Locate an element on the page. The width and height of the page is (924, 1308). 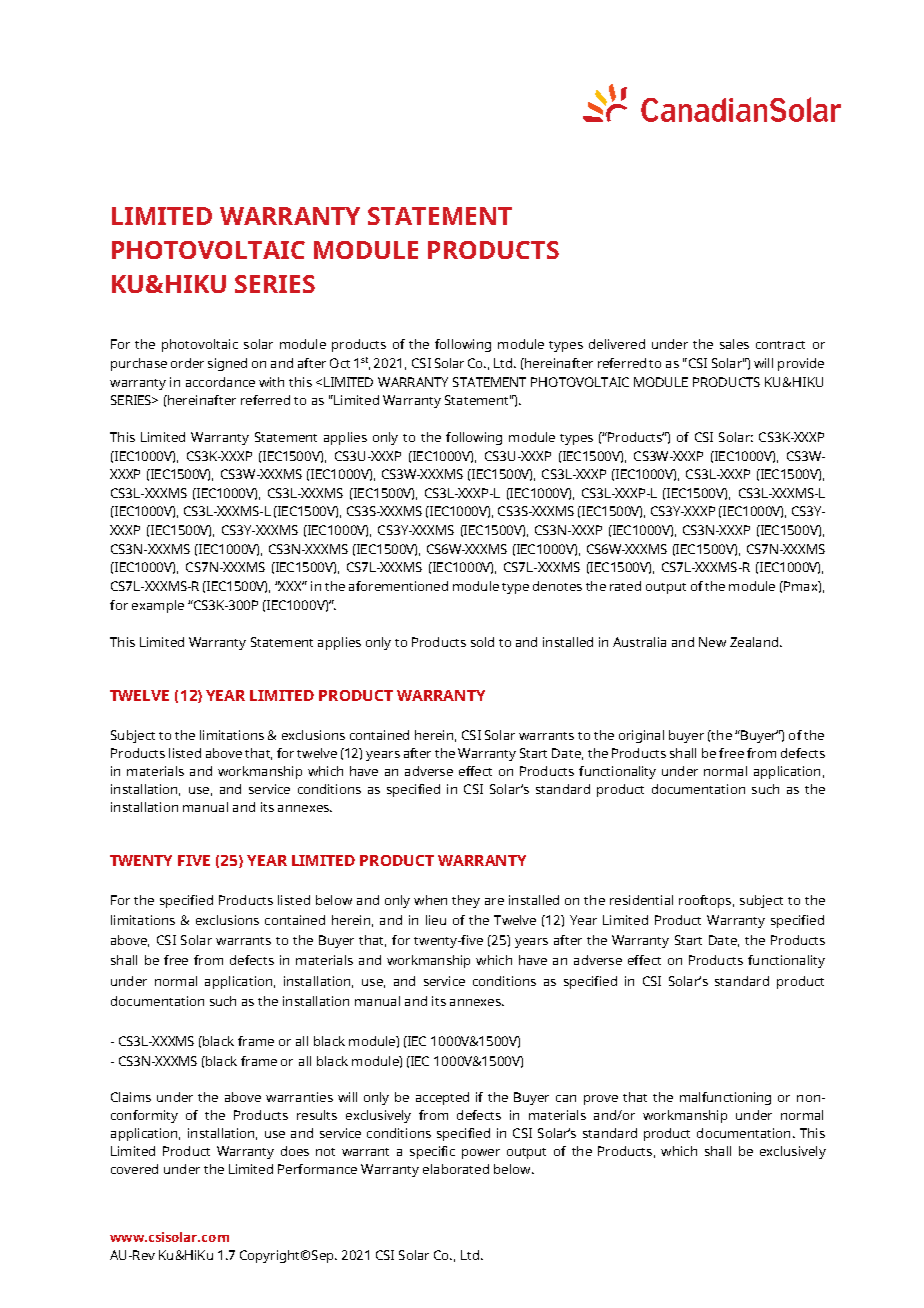
Oct is located at coordinates (340, 363).
